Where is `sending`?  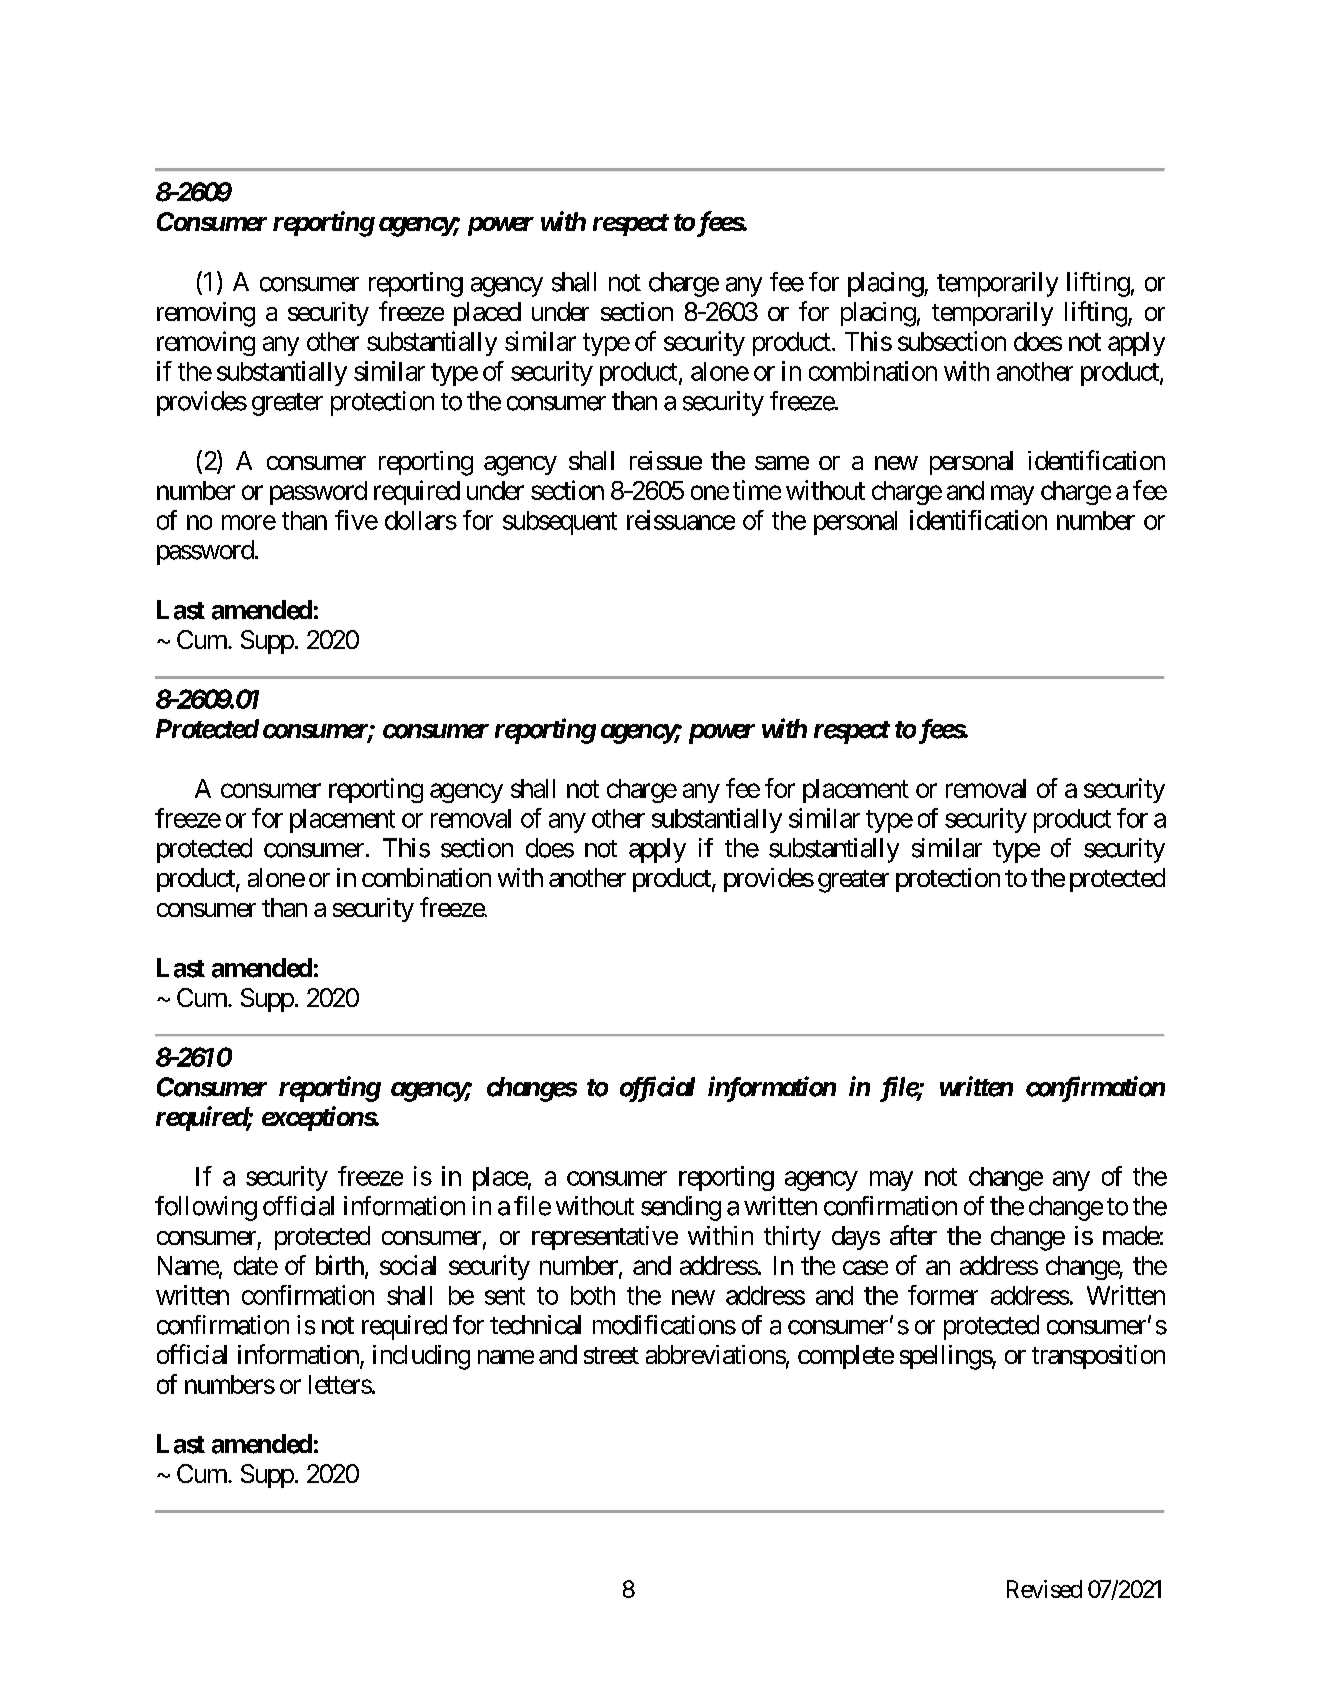 sending is located at coordinates (681, 1208).
